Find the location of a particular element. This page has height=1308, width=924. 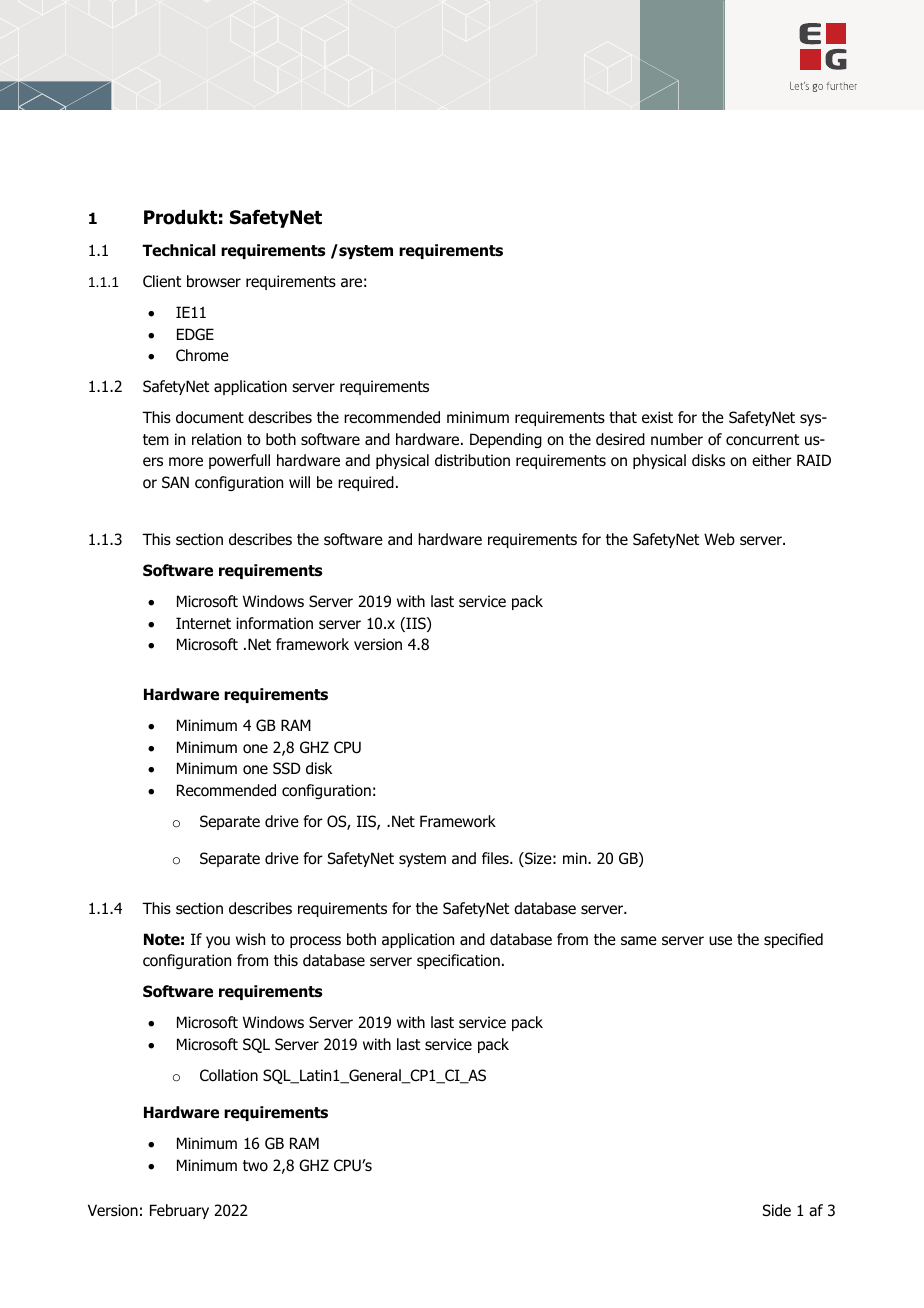

browser is located at coordinates (214, 281).
